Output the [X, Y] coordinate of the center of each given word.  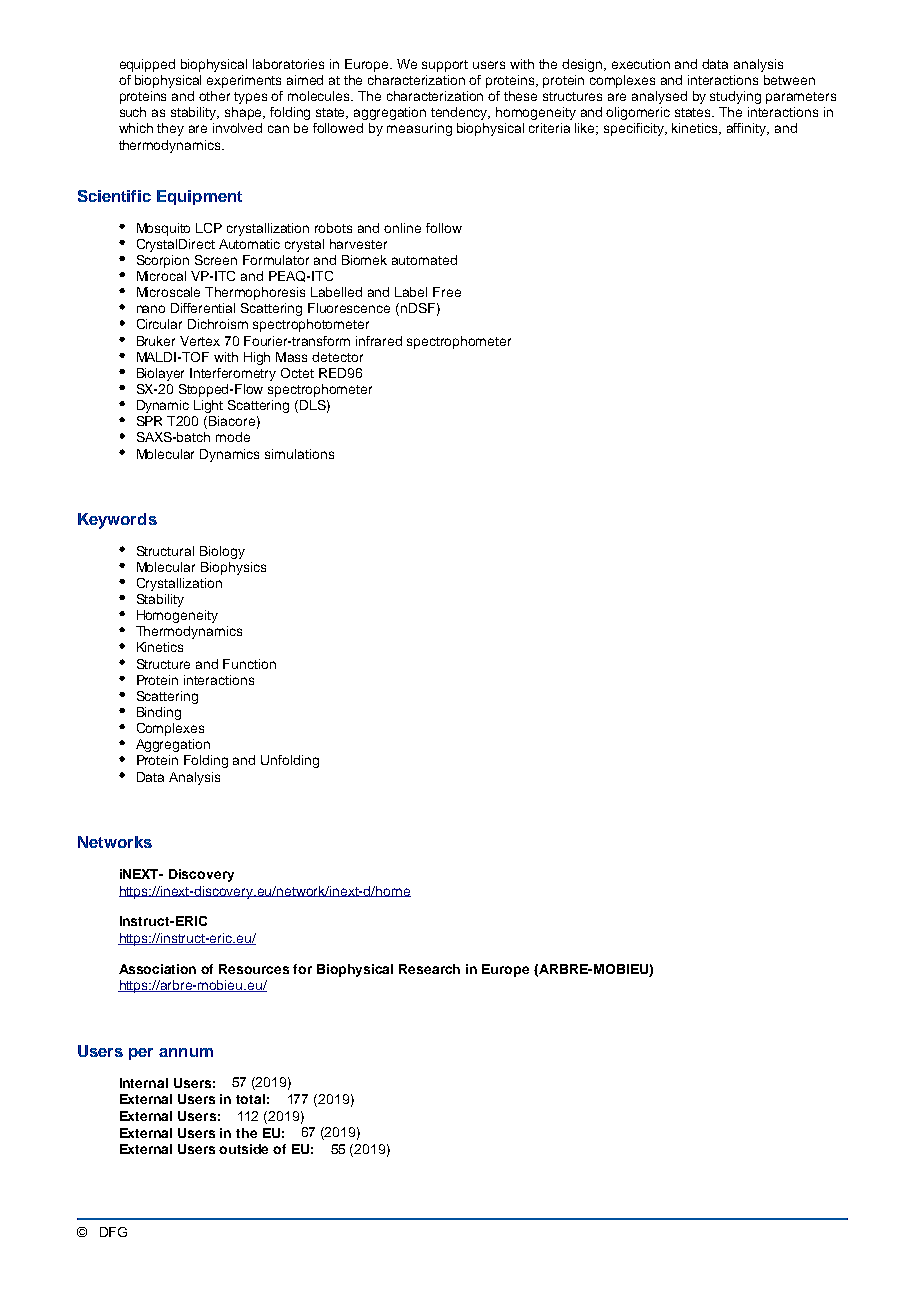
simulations [299, 454]
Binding [159, 713]
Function [249, 664]
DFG [113, 1232]
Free [447, 292]
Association [157, 969]
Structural [165, 551]
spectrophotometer [311, 325]
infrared [379, 341]
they [170, 129]
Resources [254, 969]
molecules [320, 96]
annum [186, 1052]
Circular [159, 324]
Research [429, 969]
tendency [460, 113]
